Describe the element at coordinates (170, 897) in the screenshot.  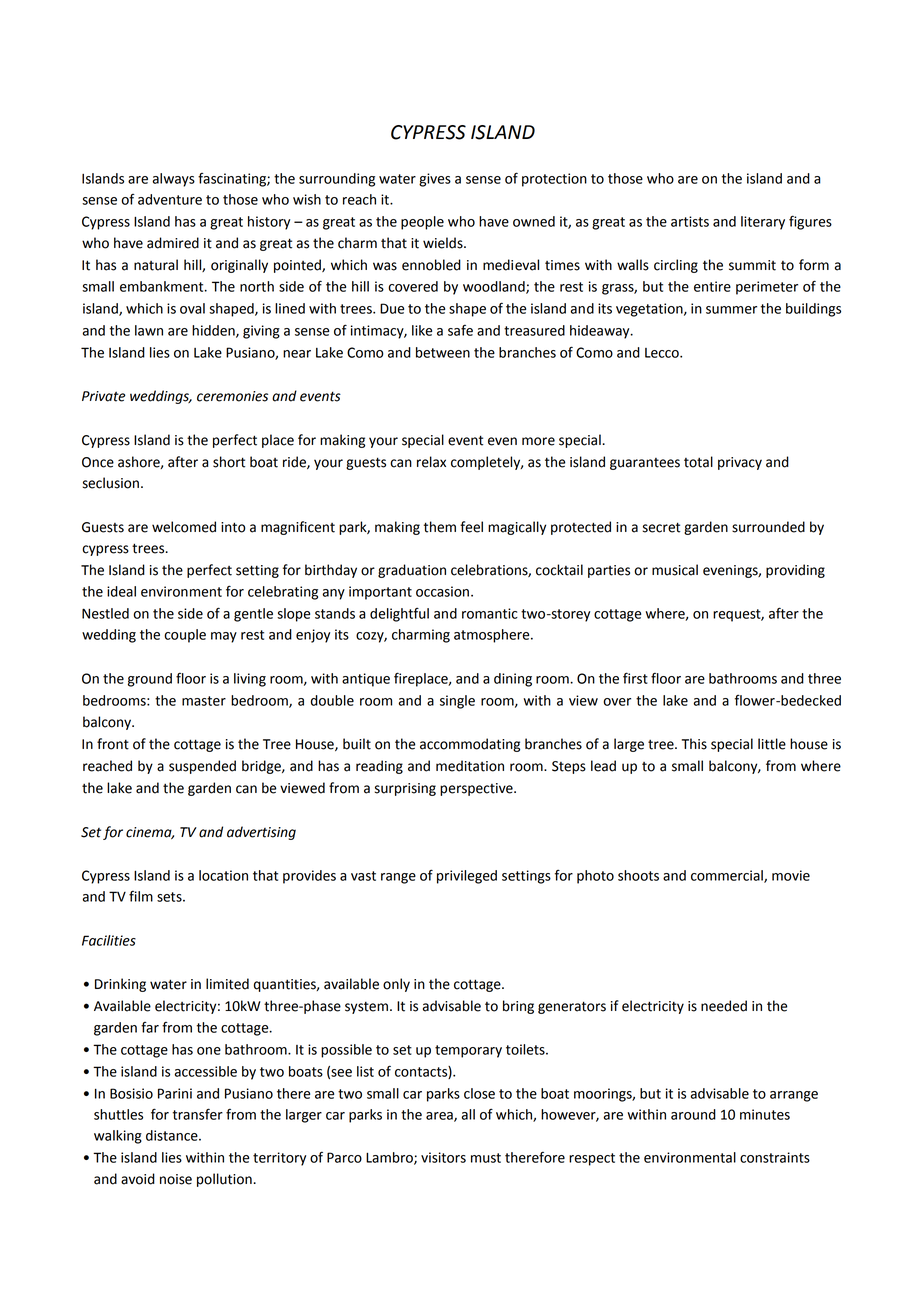
I see `sets` at that location.
